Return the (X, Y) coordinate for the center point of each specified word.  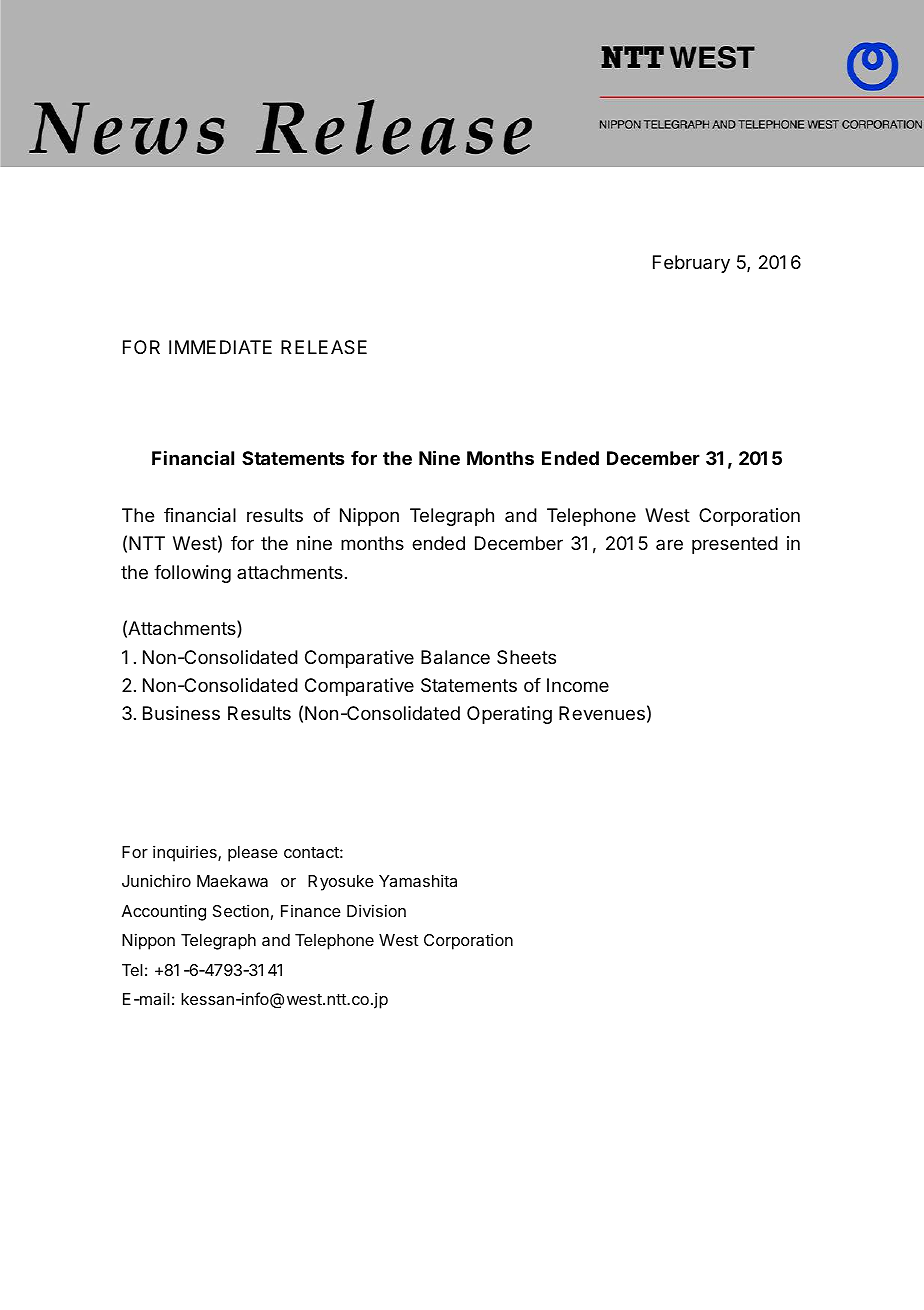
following (192, 574)
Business (181, 713)
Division (376, 910)
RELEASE (324, 347)
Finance (311, 911)
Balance (455, 657)
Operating (509, 715)
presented (735, 545)
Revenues (602, 713)
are (669, 544)
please (253, 854)
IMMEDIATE (220, 347)
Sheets (526, 657)
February (691, 264)
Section (241, 910)
